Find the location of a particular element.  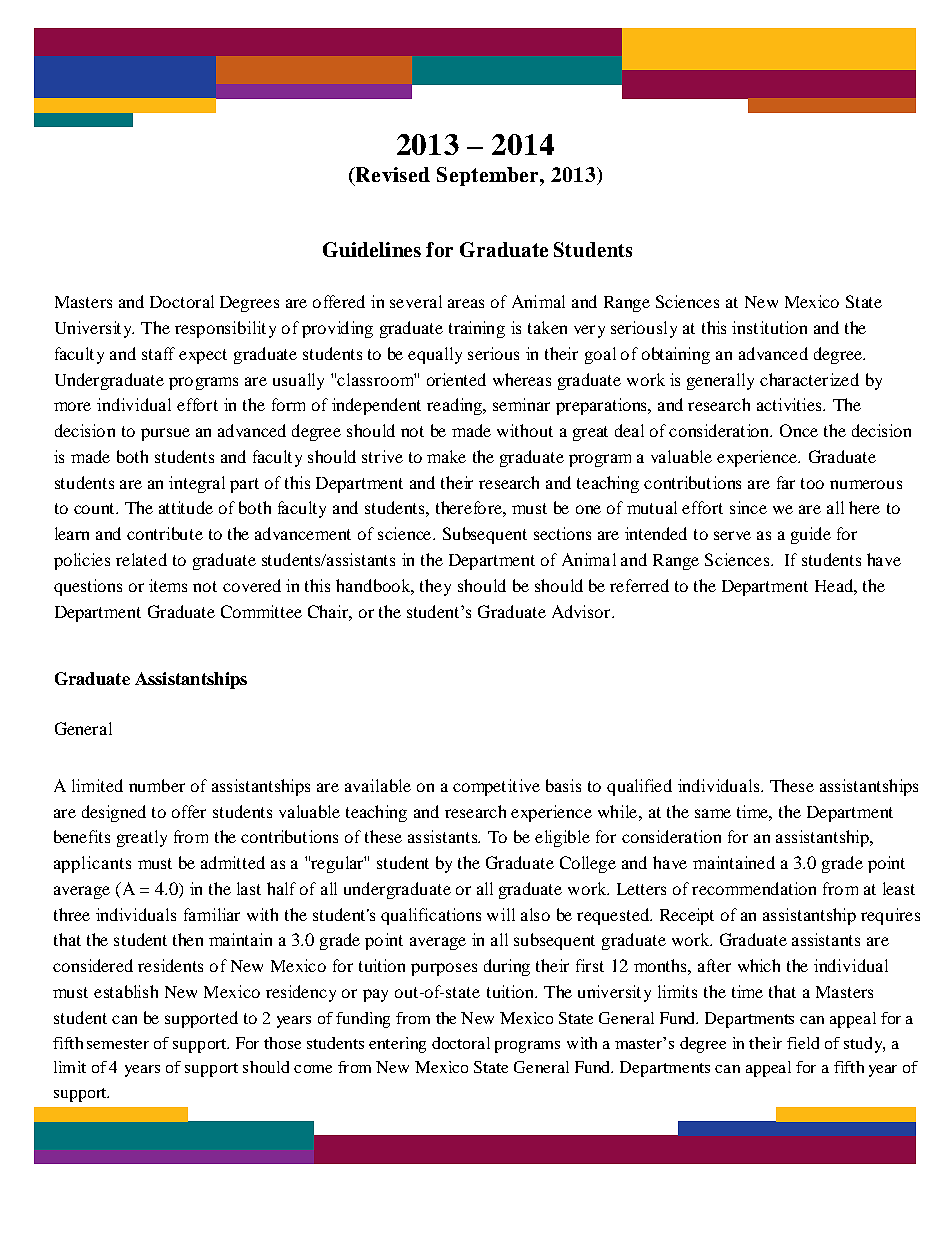

they is located at coordinates (435, 587).
